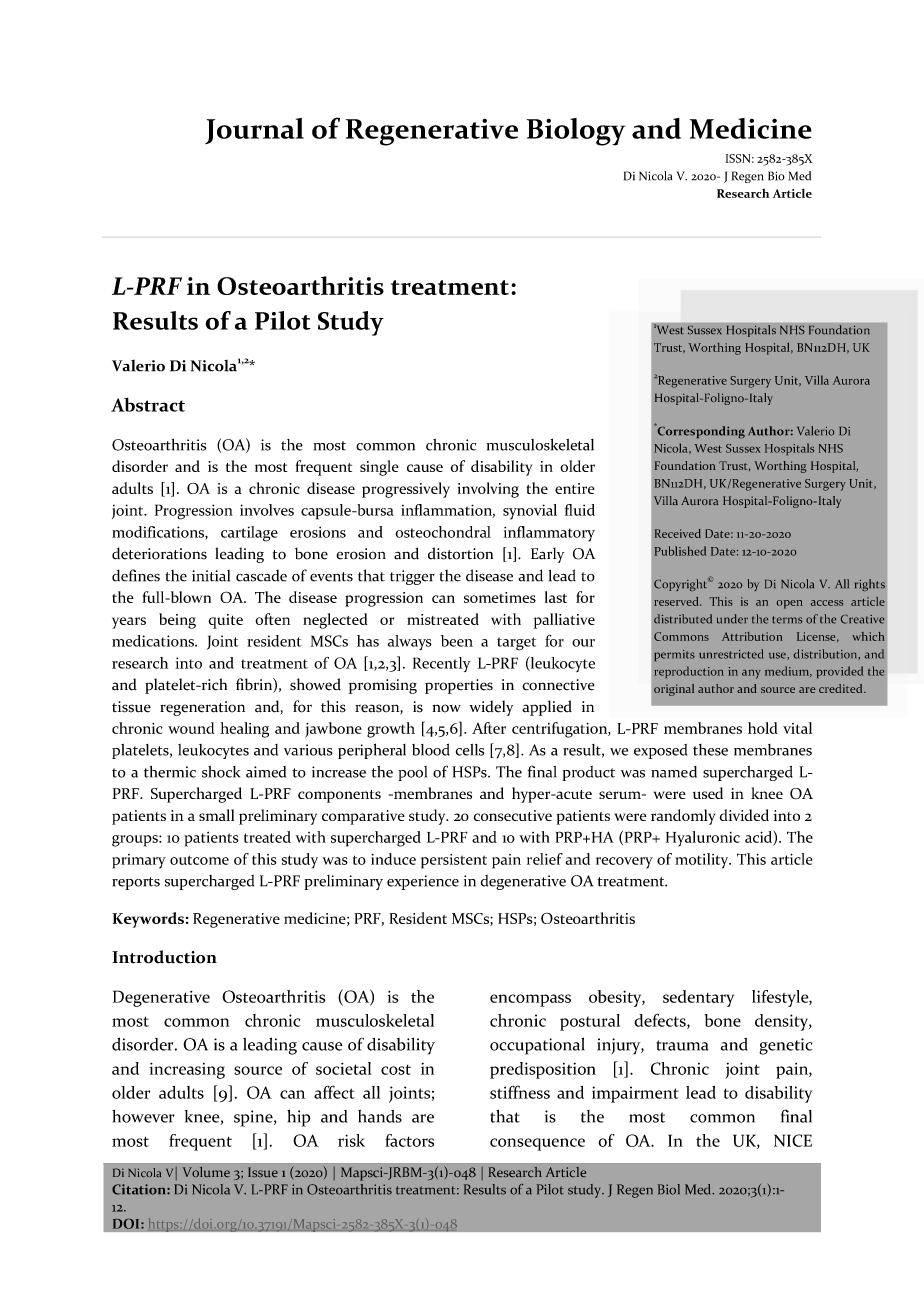  What do you see at coordinates (752, 636) in the page?
I see `Attribution` at bounding box center [752, 636].
